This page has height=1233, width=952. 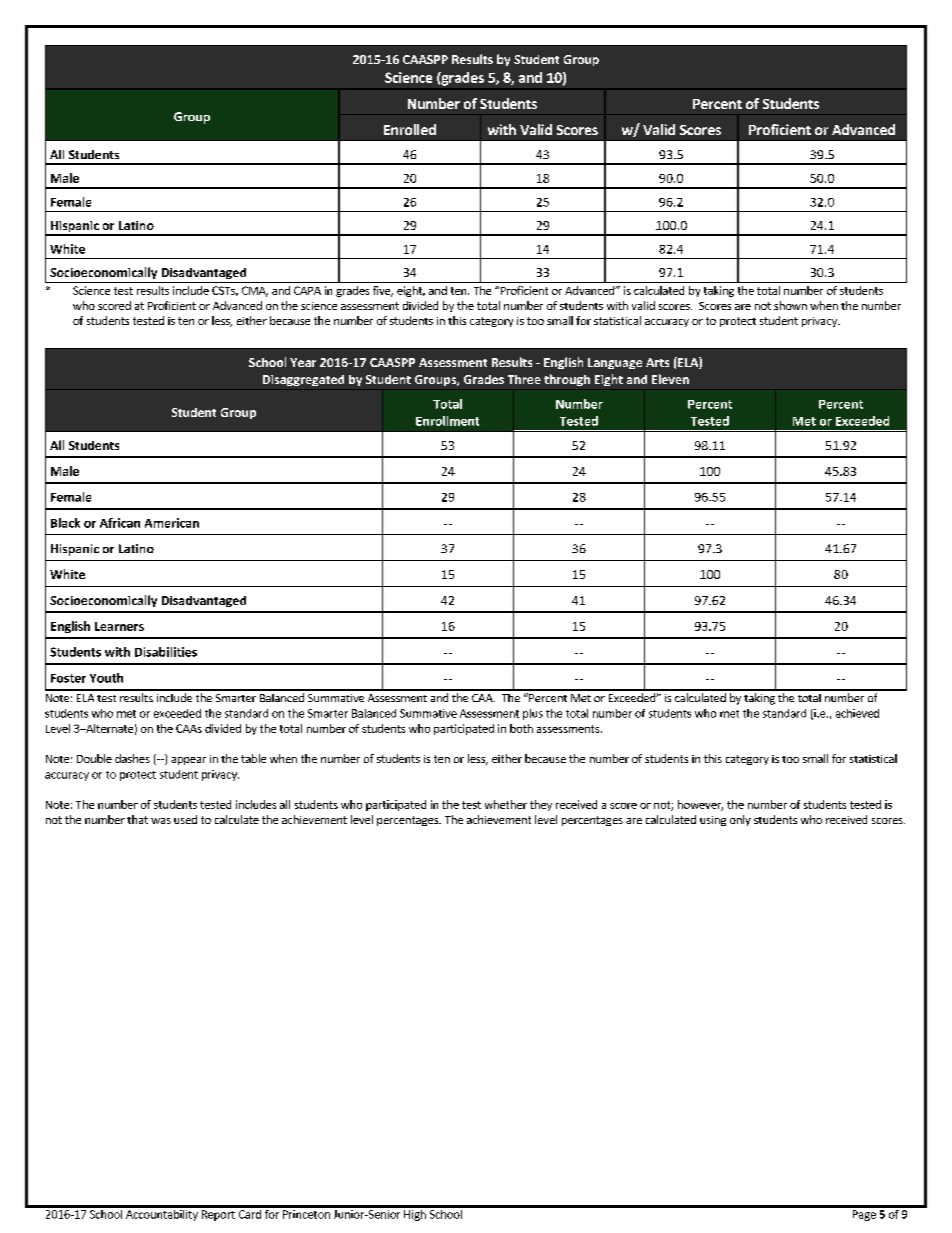 I want to click on shown, so click(x=790, y=305).
